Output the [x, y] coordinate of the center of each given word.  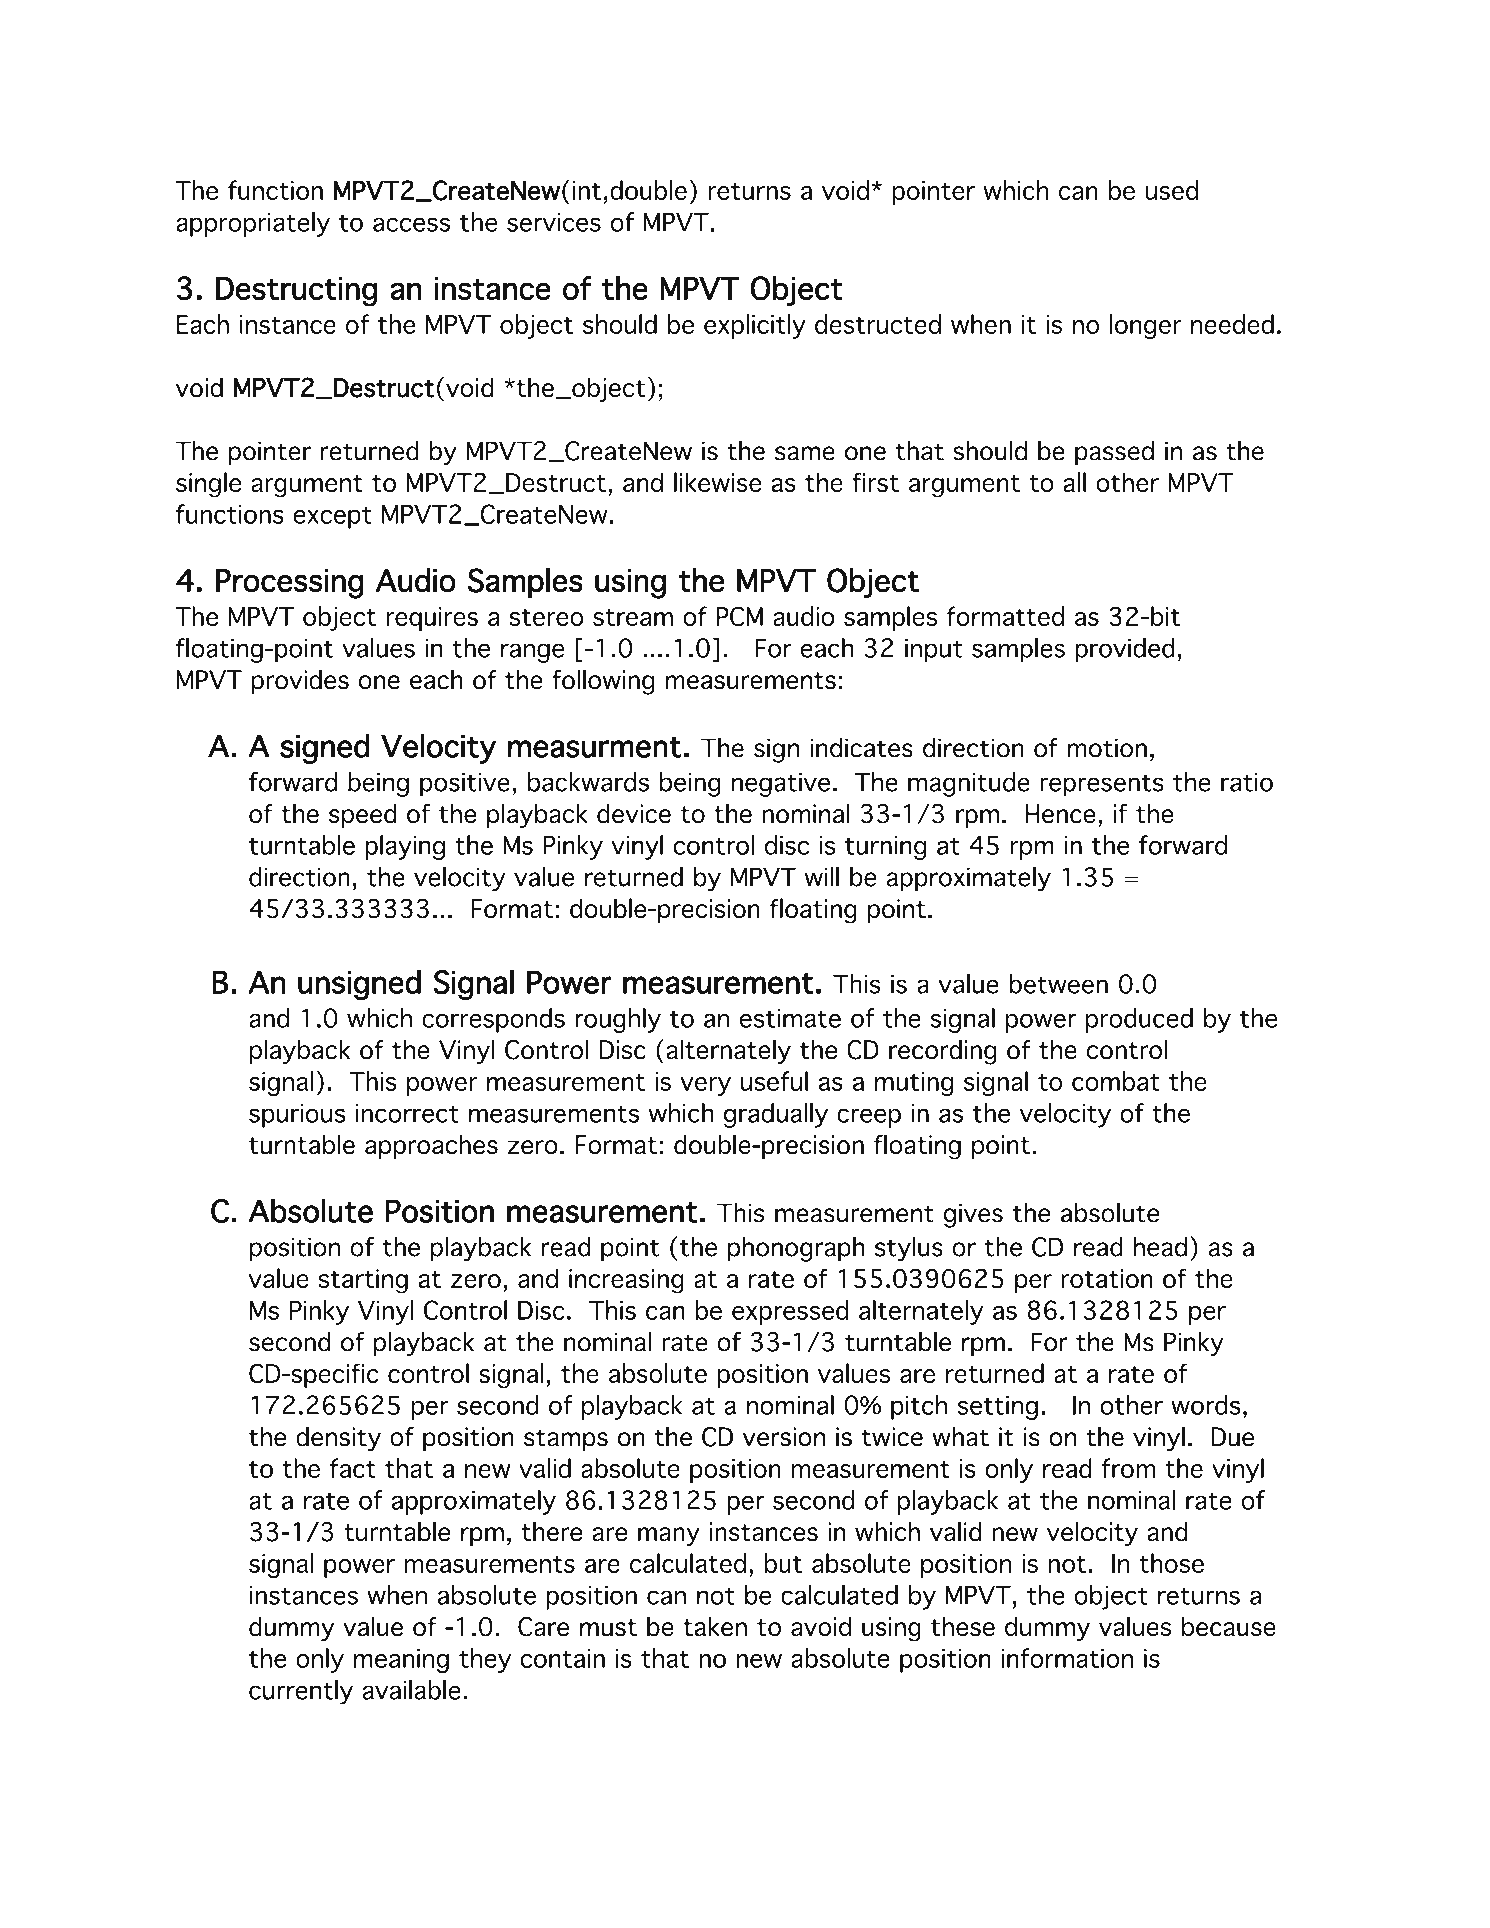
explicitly [755, 326]
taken [715, 1626]
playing [405, 847]
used [1172, 190]
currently [301, 1692]
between [1058, 984]
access [411, 224]
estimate [790, 1018]
